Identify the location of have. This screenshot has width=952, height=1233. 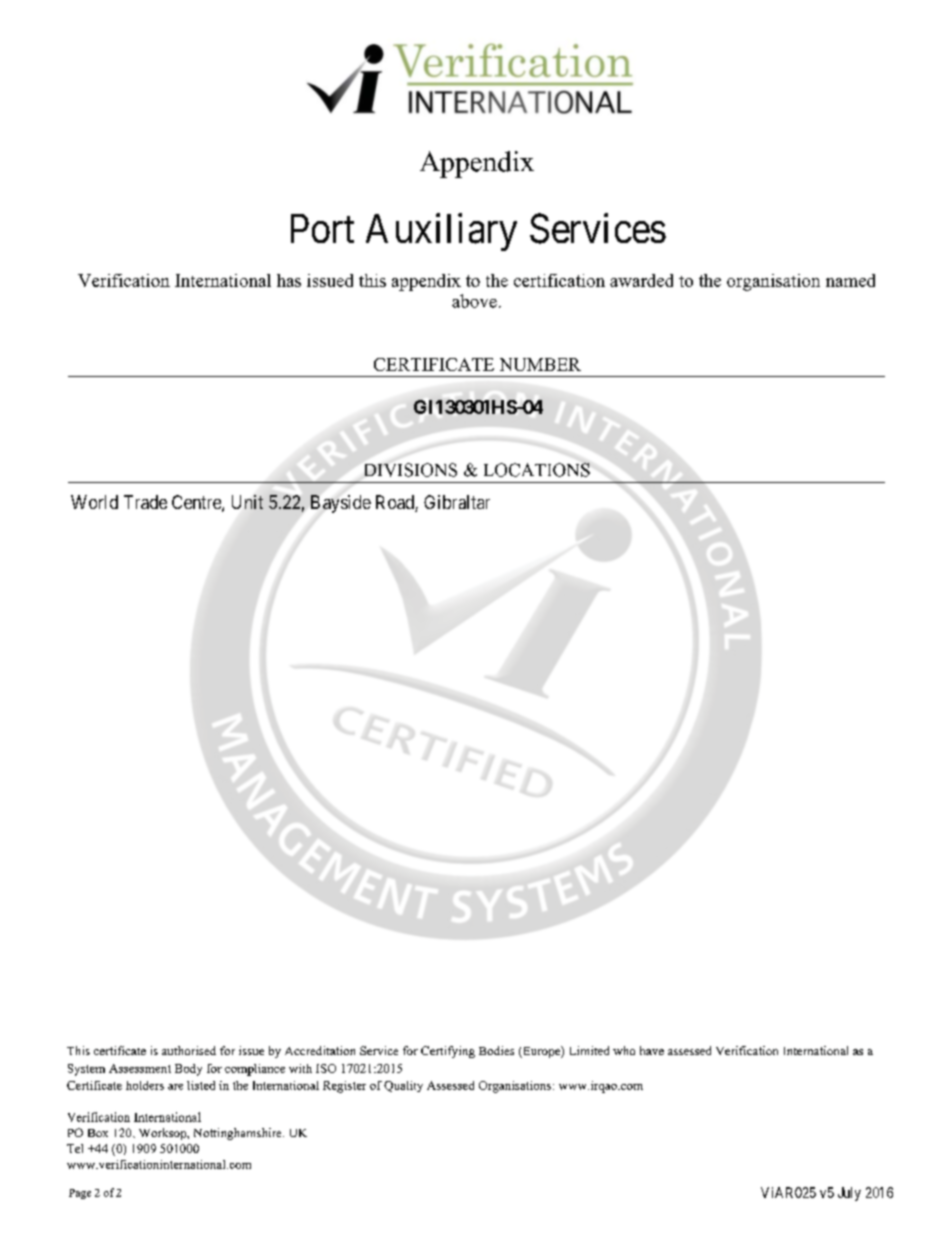
(652, 1050).
